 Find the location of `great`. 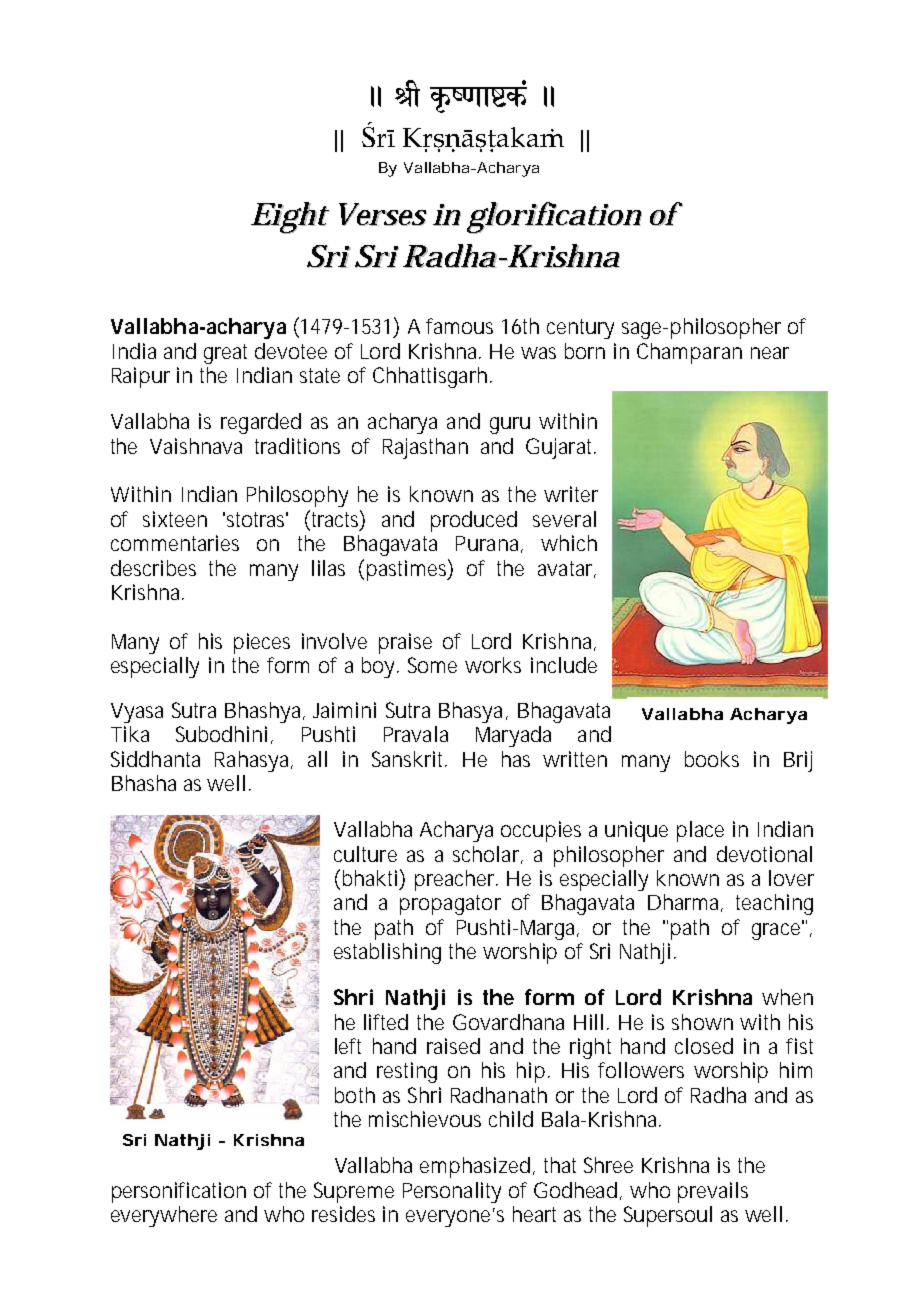

great is located at coordinates (225, 354).
